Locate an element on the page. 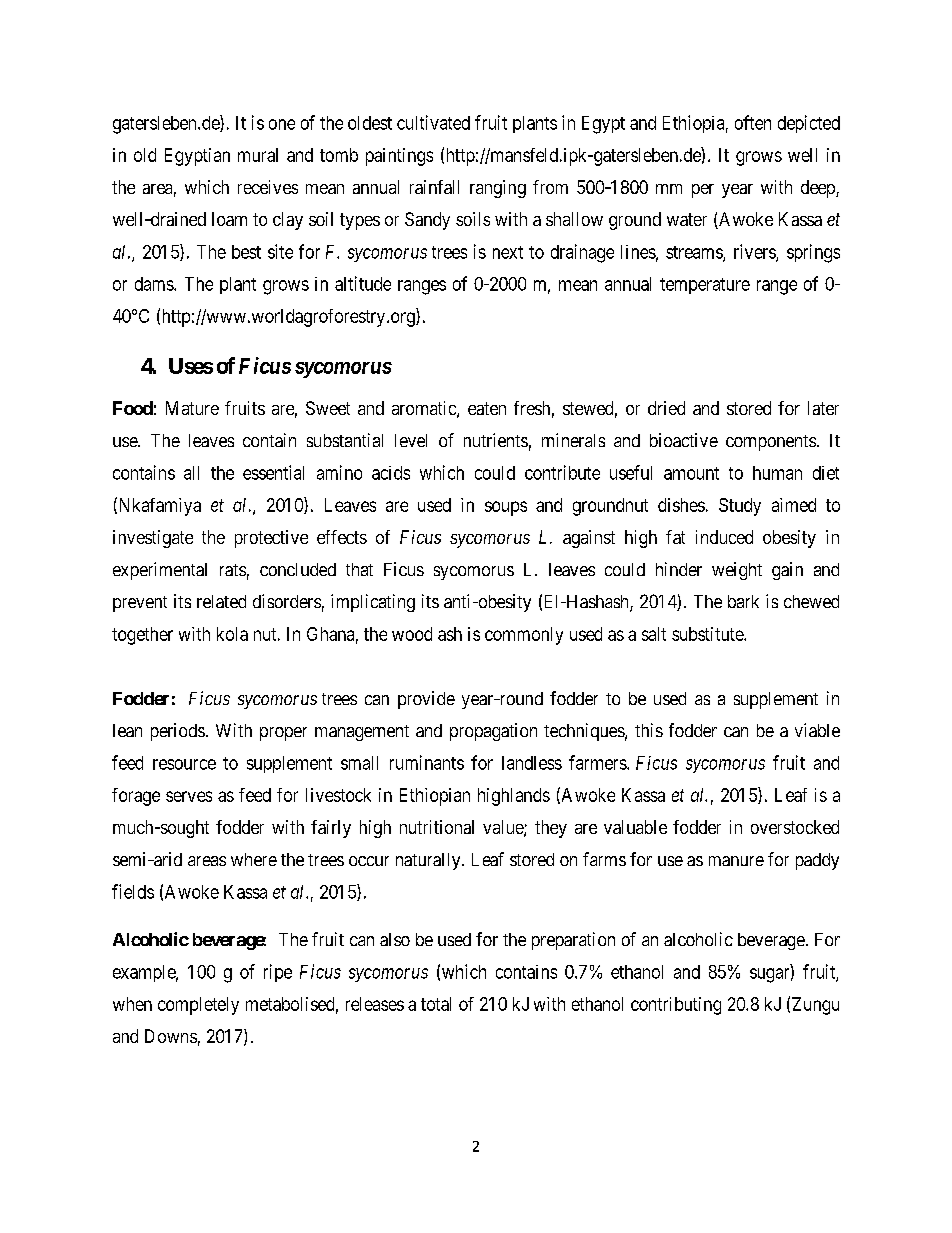 This page has height=1233, width=952. Mature is located at coordinates (192, 408).
